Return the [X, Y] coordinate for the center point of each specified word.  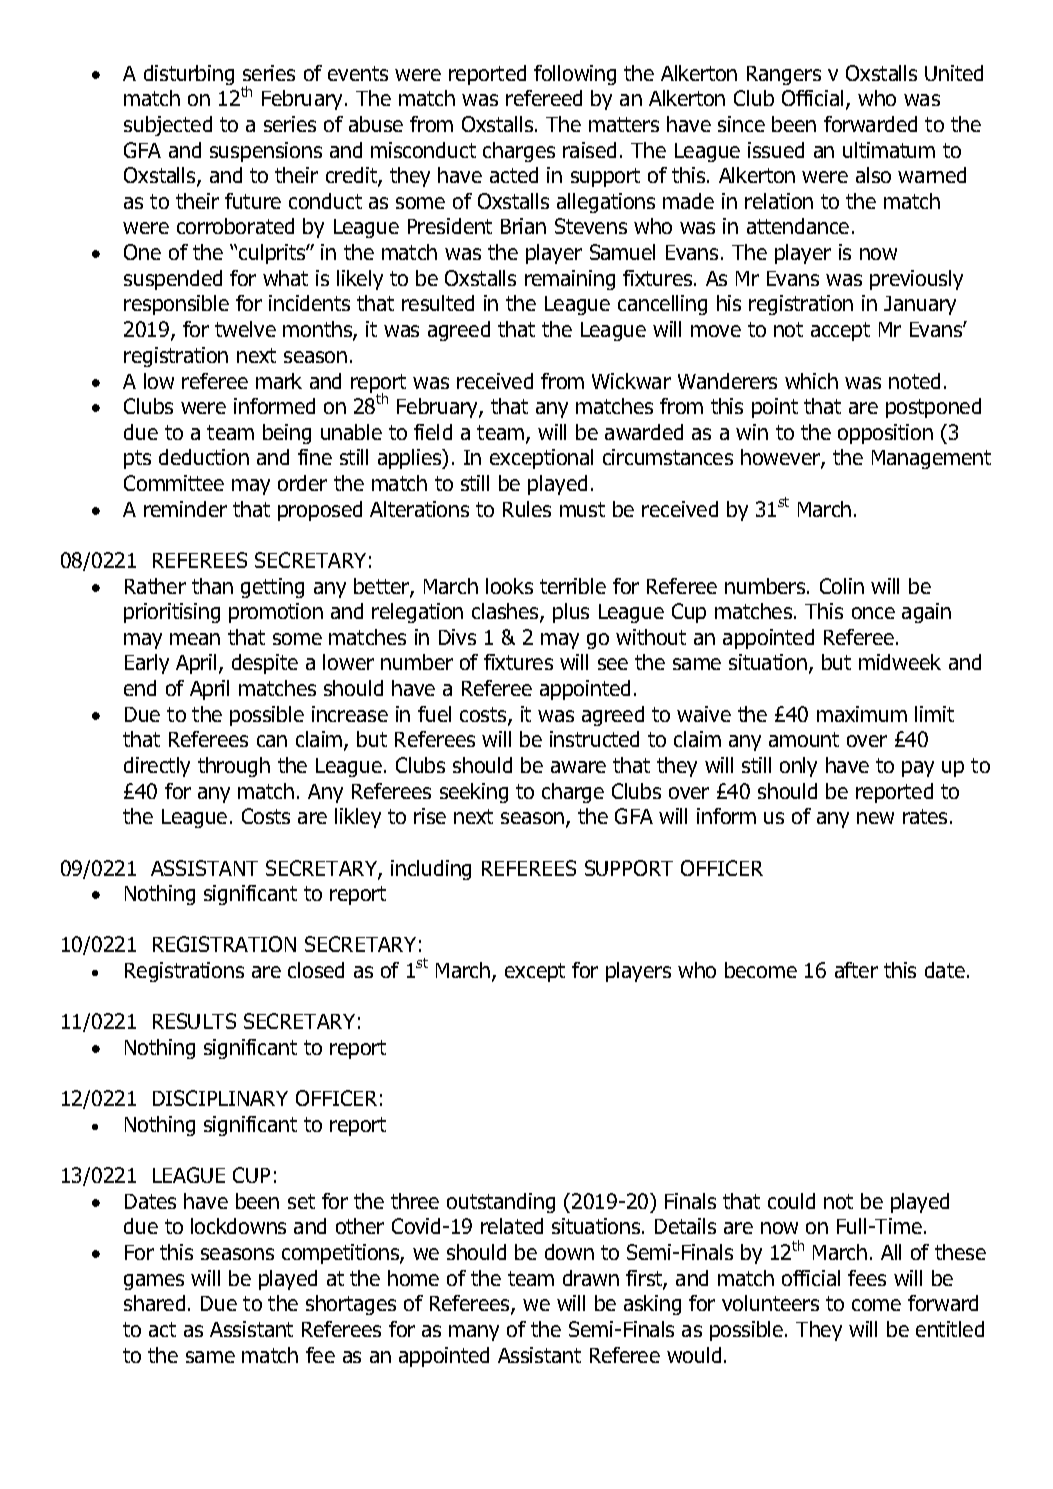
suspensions [266, 152]
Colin [842, 586]
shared [154, 1303]
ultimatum [889, 150]
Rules [527, 509]
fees [867, 1278]
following [575, 75]
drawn [591, 1278]
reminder [185, 509]
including [431, 870]
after [856, 970]
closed [316, 970]
